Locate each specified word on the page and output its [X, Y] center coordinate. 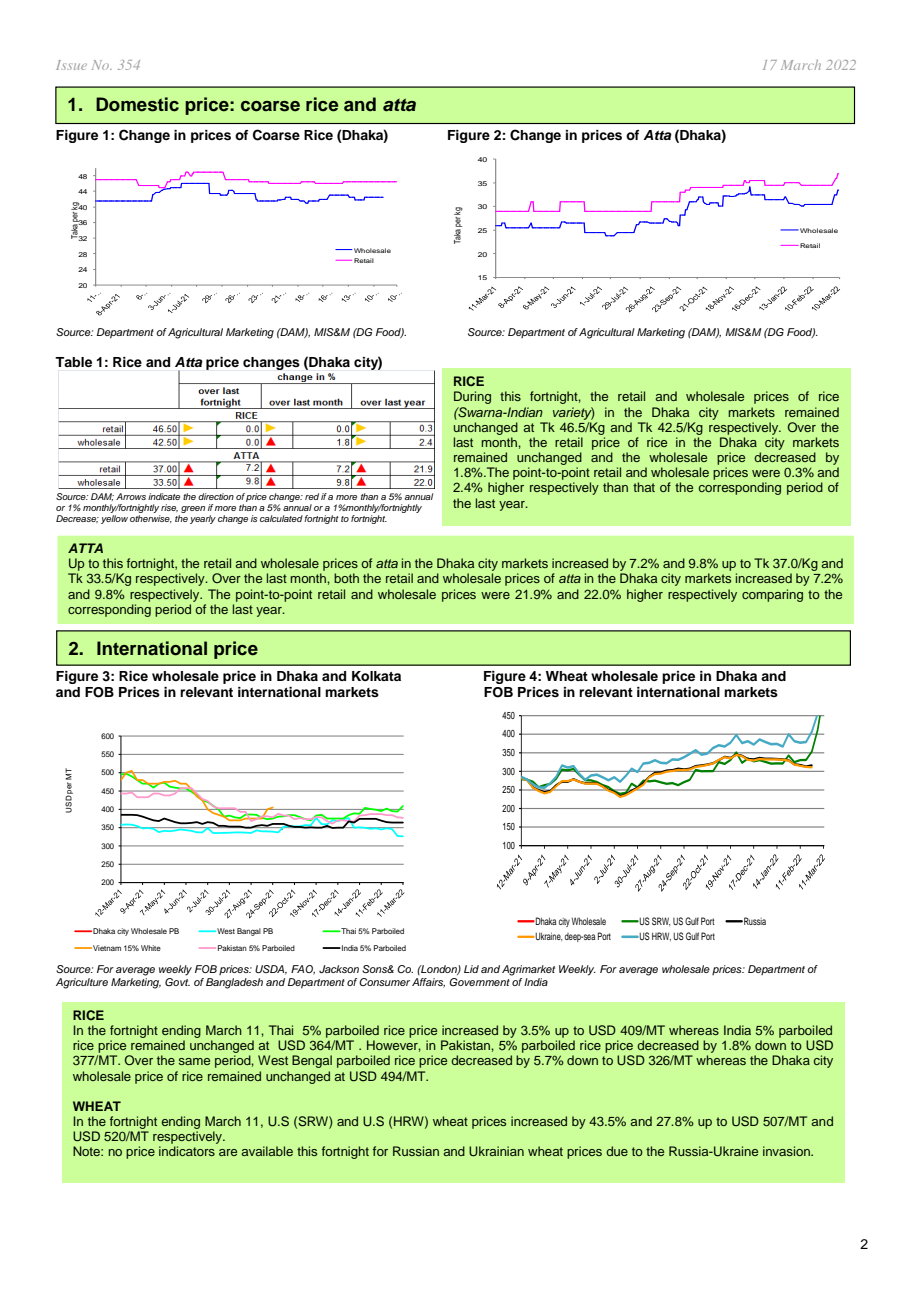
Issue [71, 65]
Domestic [137, 104]
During [472, 397]
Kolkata [376, 676]
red [312, 496]
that [644, 487]
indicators [187, 1151]
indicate [164, 496]
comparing [772, 595]
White [151, 948]
